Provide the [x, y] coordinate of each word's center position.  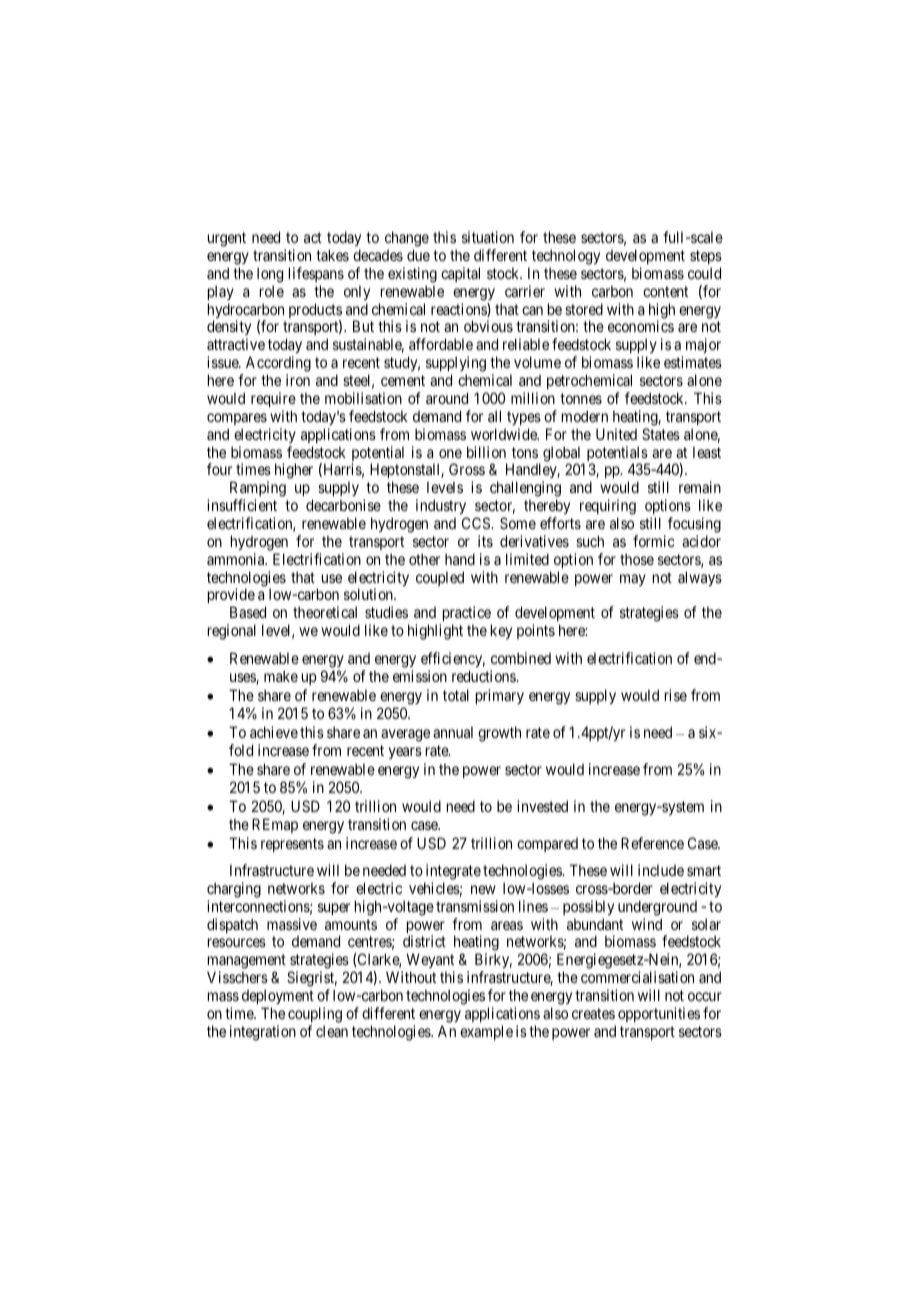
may [633, 580]
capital [460, 274]
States [661, 434]
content [665, 291]
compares [237, 419]
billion [486, 452]
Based [248, 612]
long [270, 275]
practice [466, 615]
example [486, 1032]
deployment [278, 996]
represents [292, 845]
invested [542, 806]
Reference [652, 843]
